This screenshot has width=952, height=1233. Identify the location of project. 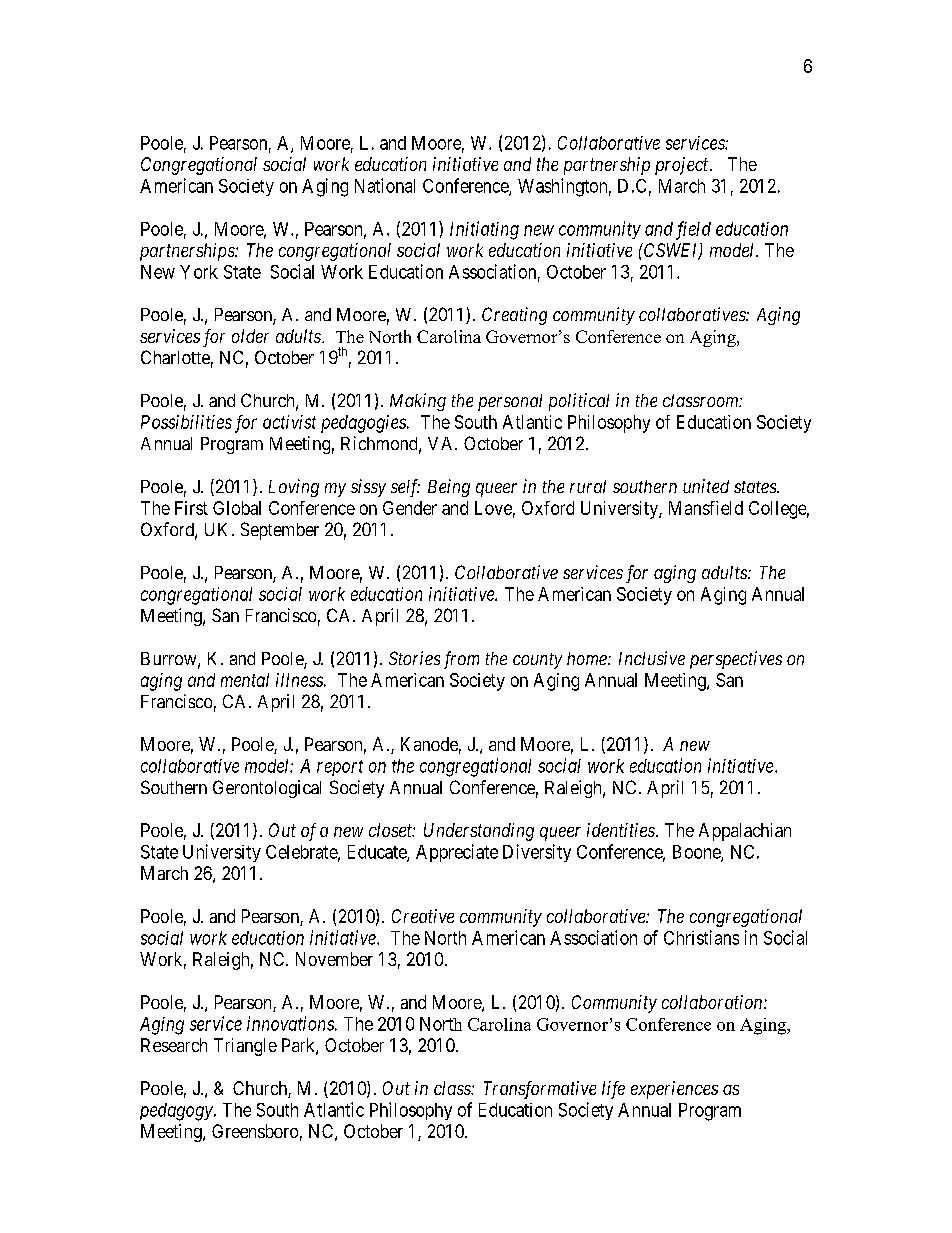
(683, 166).
